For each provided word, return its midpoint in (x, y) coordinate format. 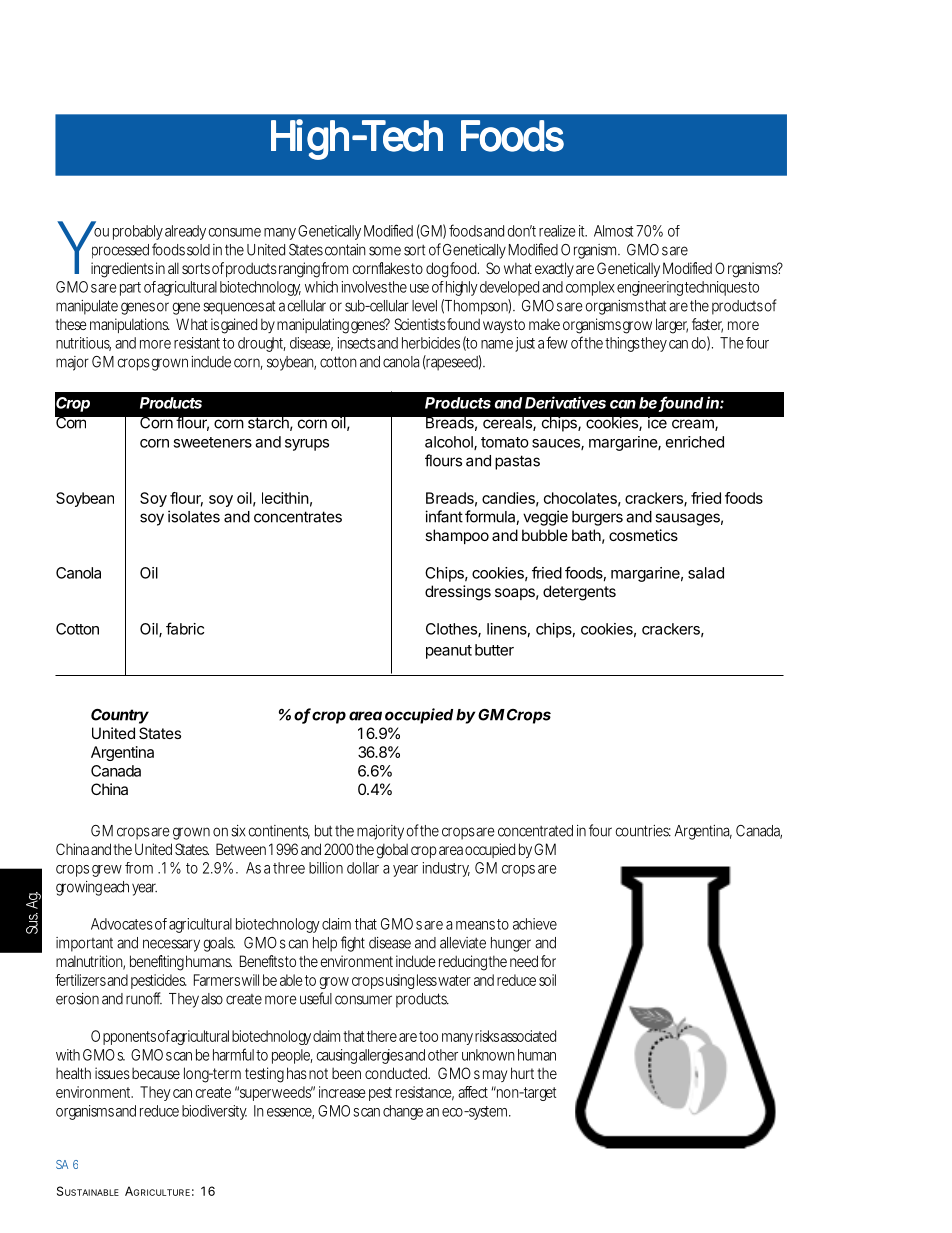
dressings (458, 593)
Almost (613, 231)
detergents (579, 593)
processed (120, 251)
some (385, 251)
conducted (397, 1073)
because (154, 1073)
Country (120, 716)
